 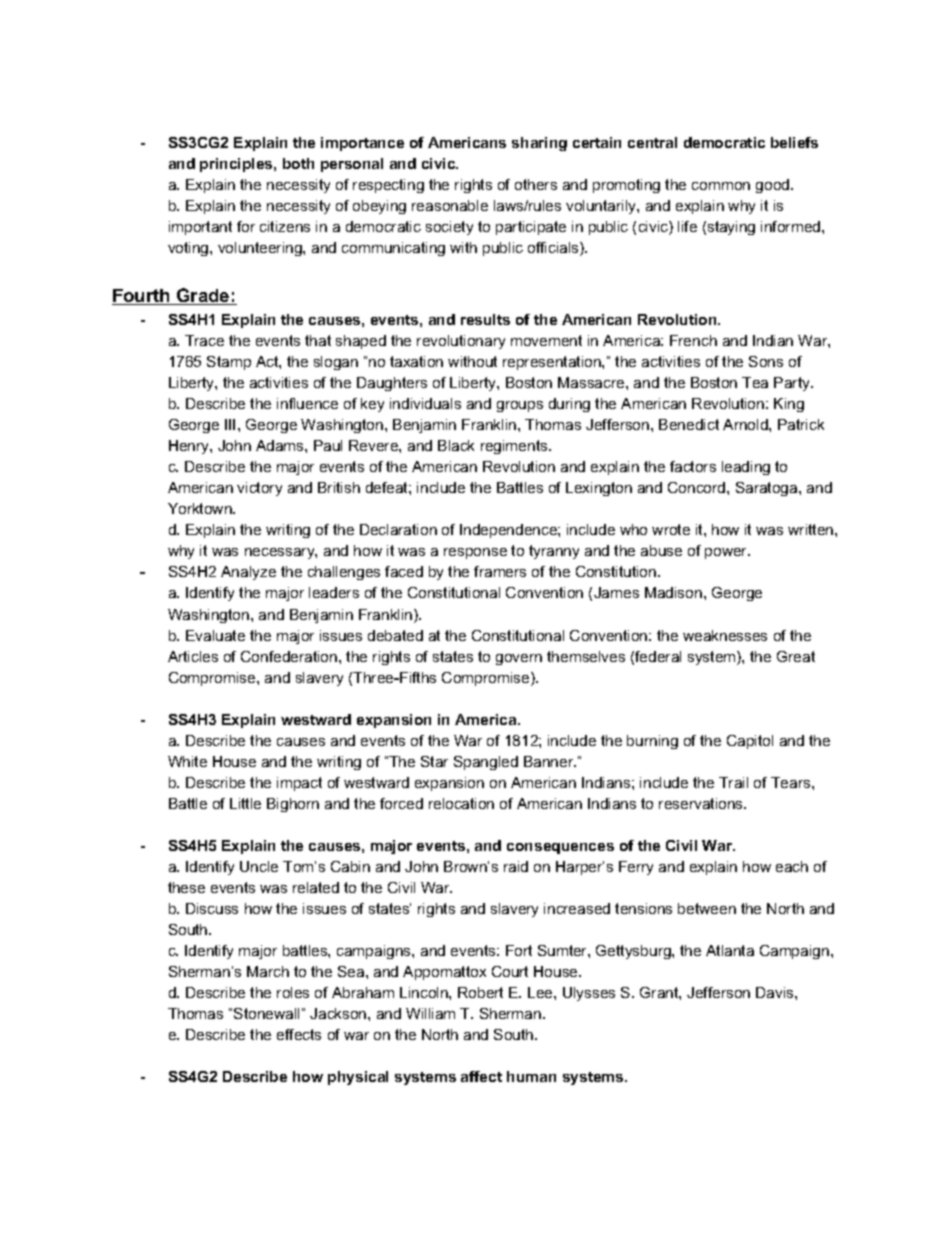 What do you see at coordinates (481, 1076) in the screenshot?
I see `affect` at bounding box center [481, 1076].
